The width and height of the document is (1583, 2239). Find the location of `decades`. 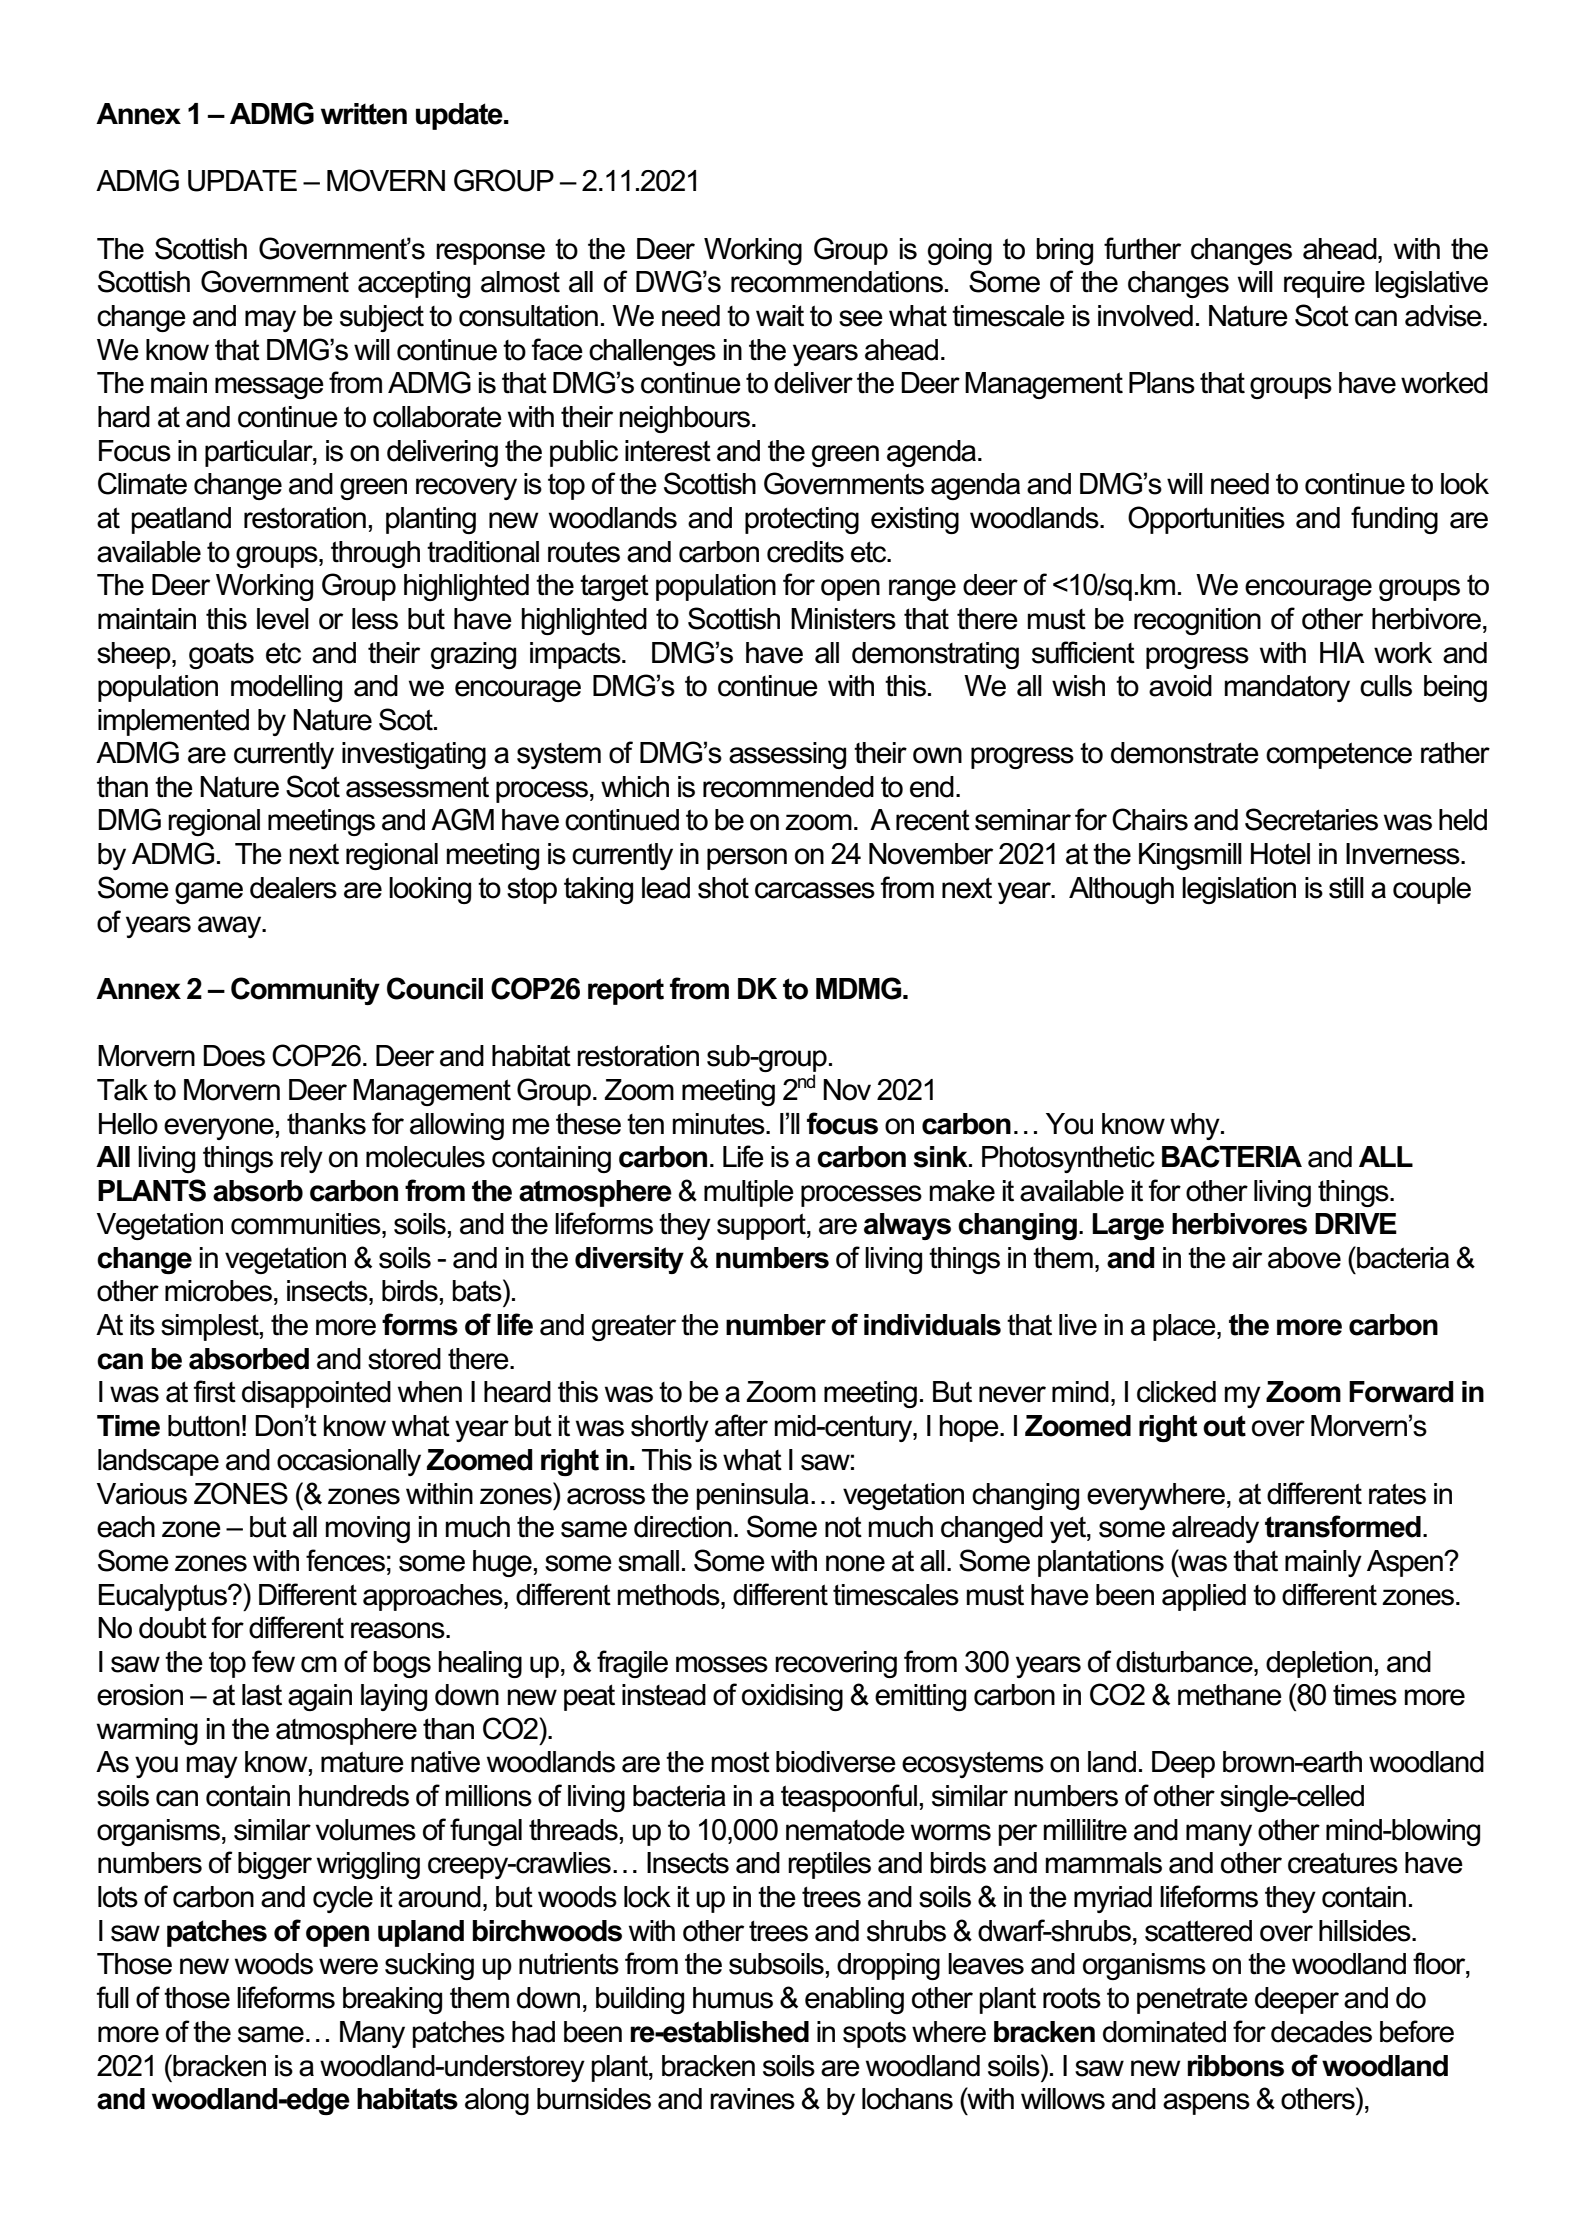

decades is located at coordinates (1321, 2032).
